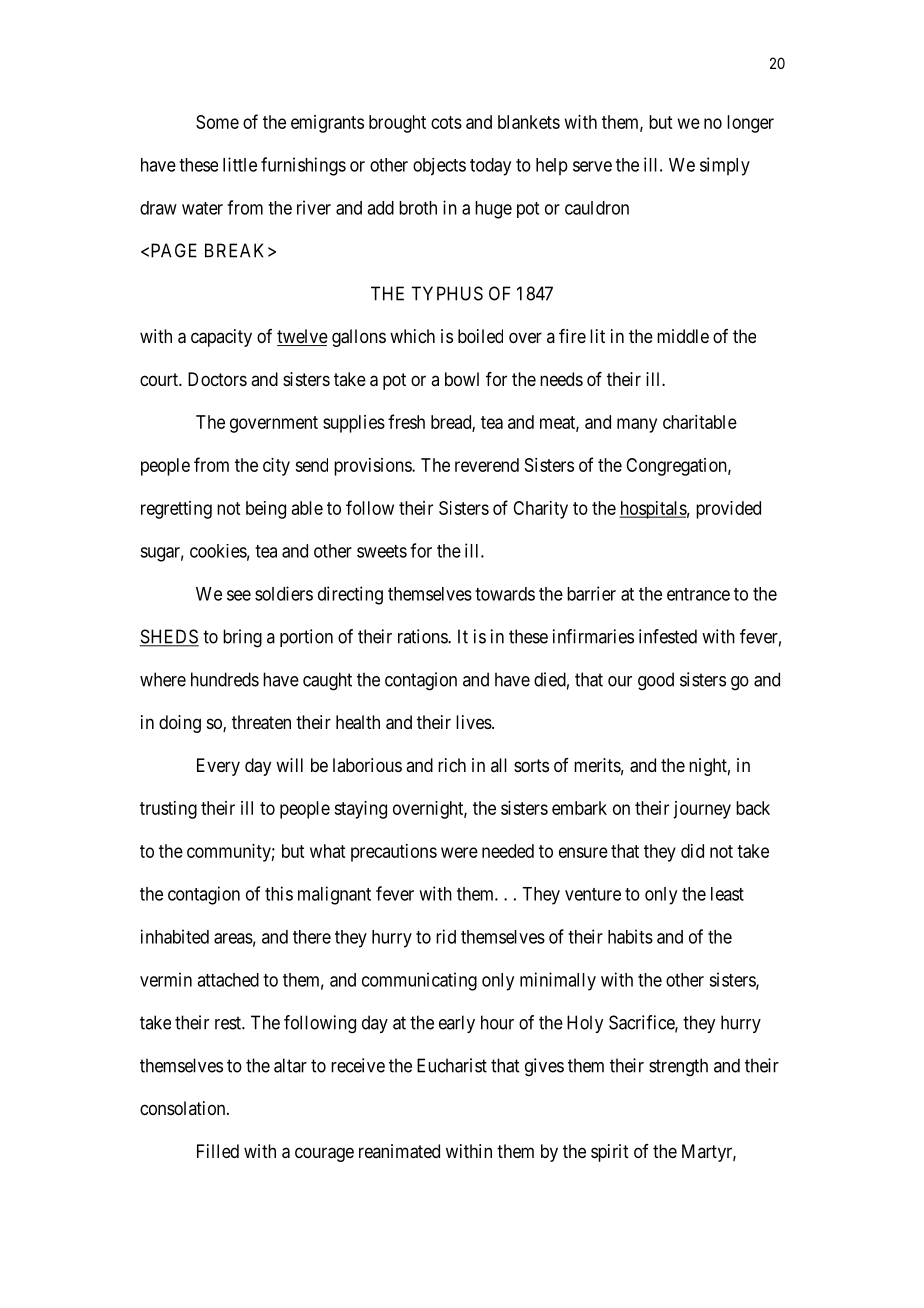  What do you see at coordinates (240, 164) in the page?
I see `little` at bounding box center [240, 164].
